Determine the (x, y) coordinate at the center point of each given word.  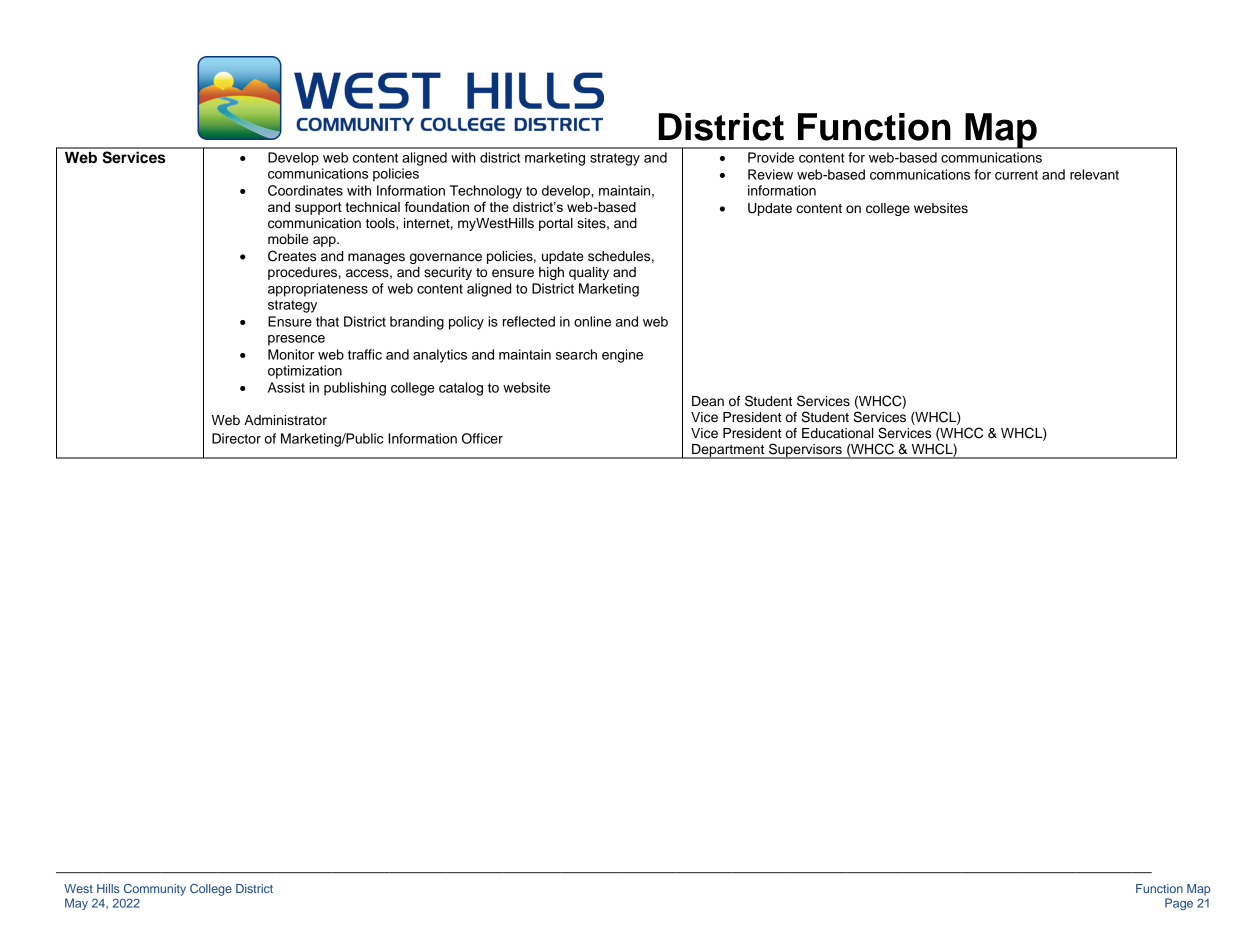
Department (728, 451)
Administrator (285, 420)
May (76, 904)
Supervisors (805, 451)
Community (155, 890)
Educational (838, 433)
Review (770, 174)
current (1016, 175)
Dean (708, 401)
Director (236, 438)
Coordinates (305, 190)
